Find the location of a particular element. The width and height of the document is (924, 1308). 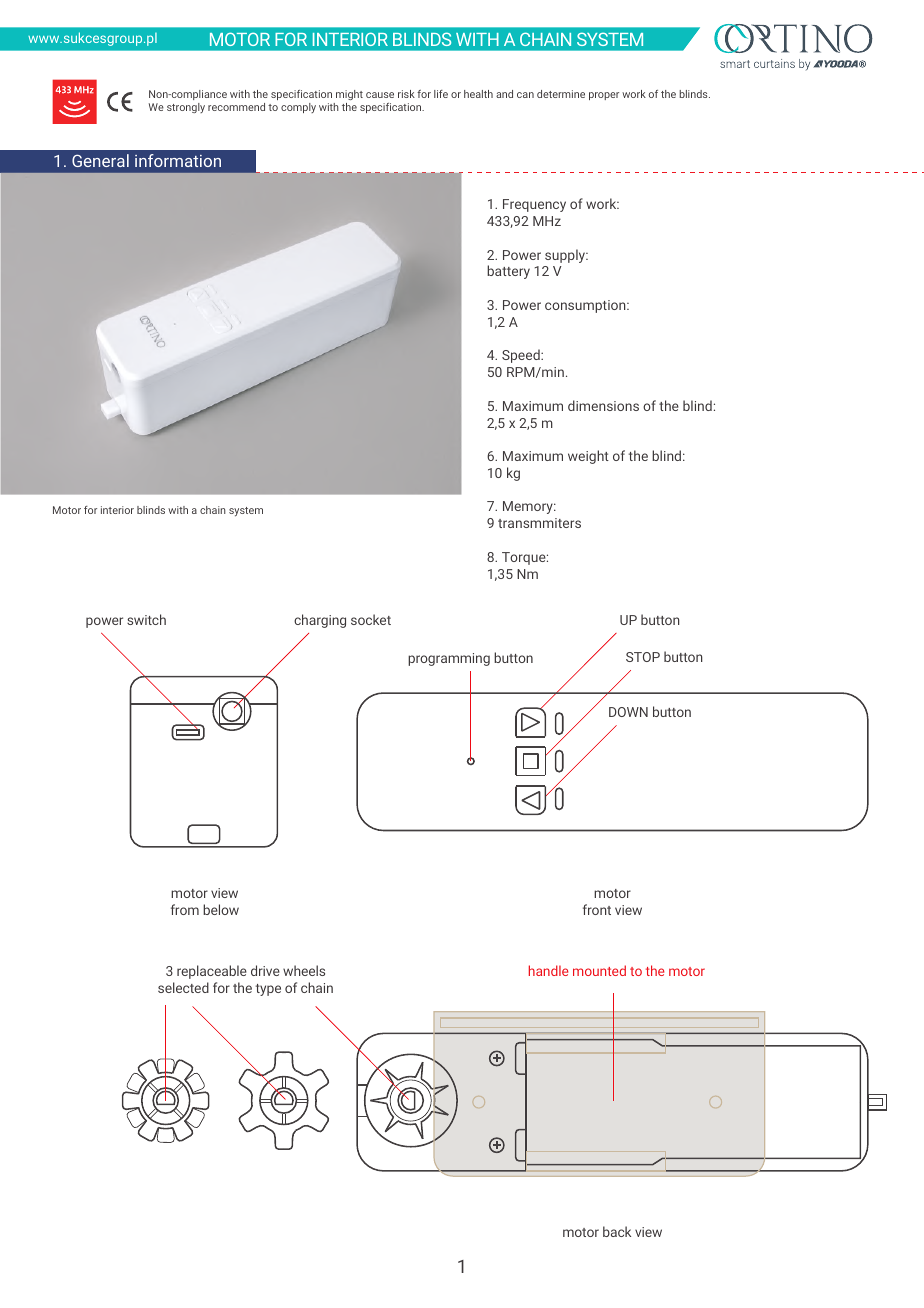

switch is located at coordinates (146, 619).
